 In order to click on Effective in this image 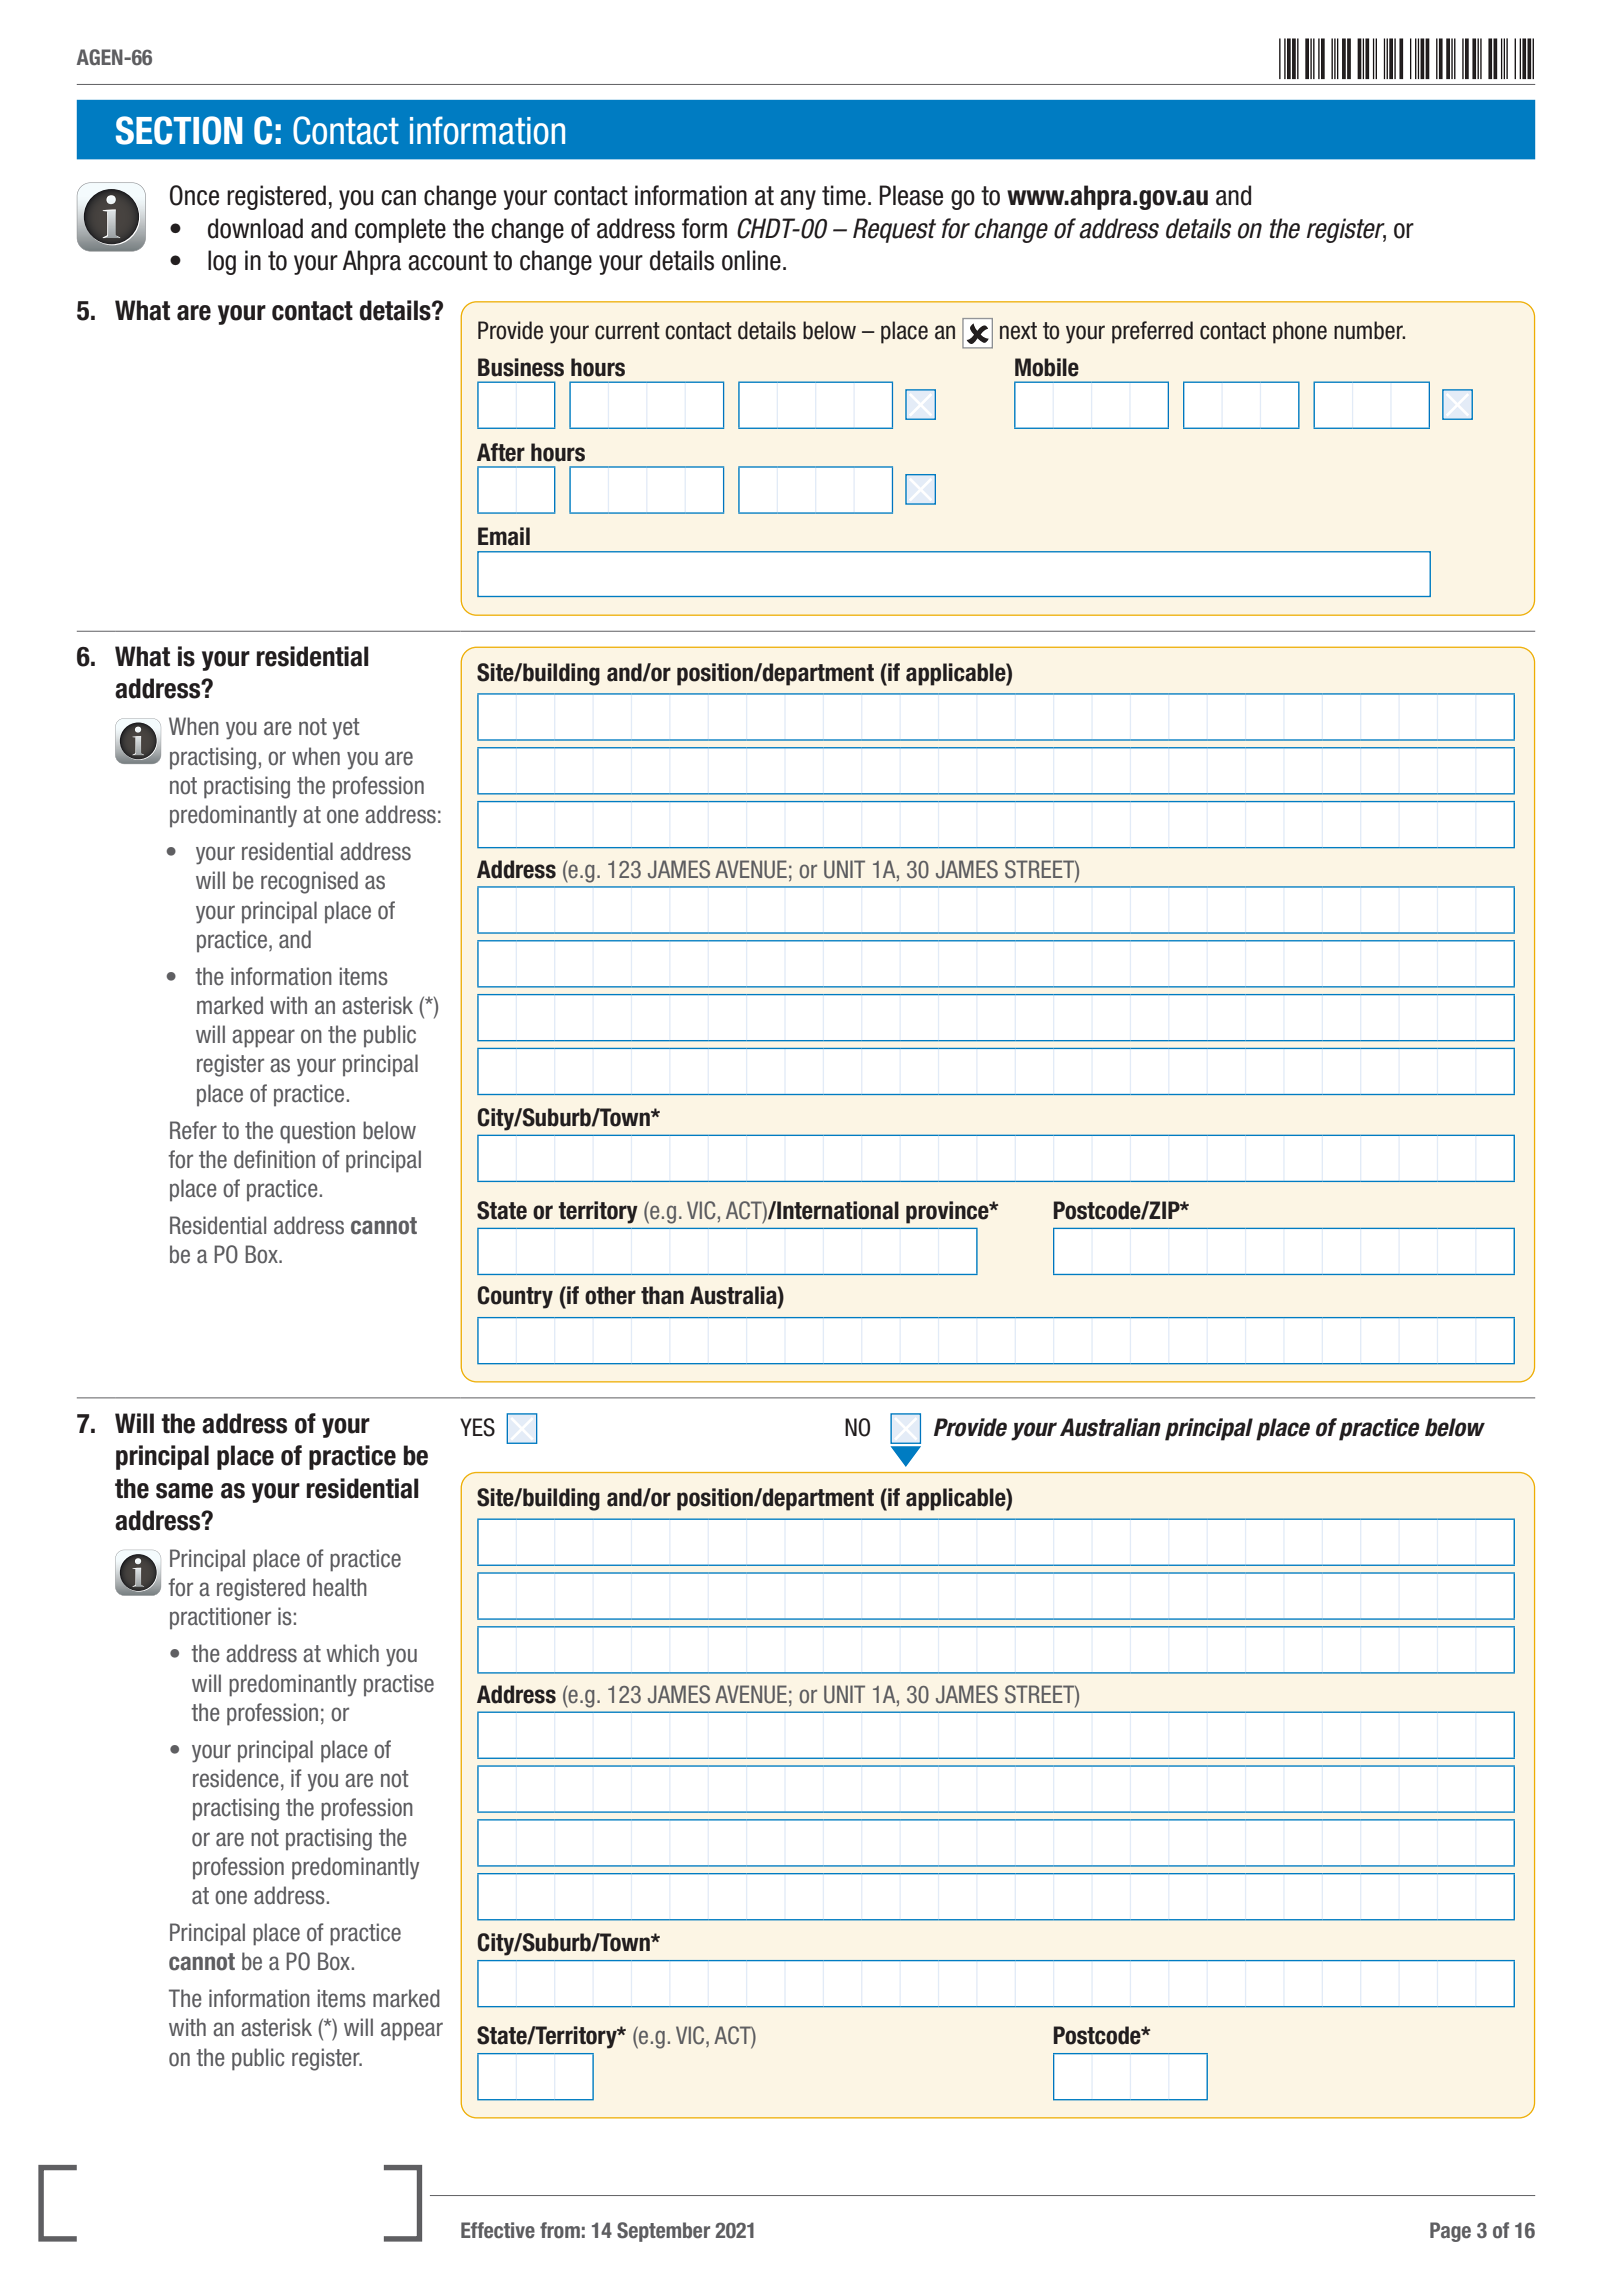, I will do `click(498, 2230)`.
